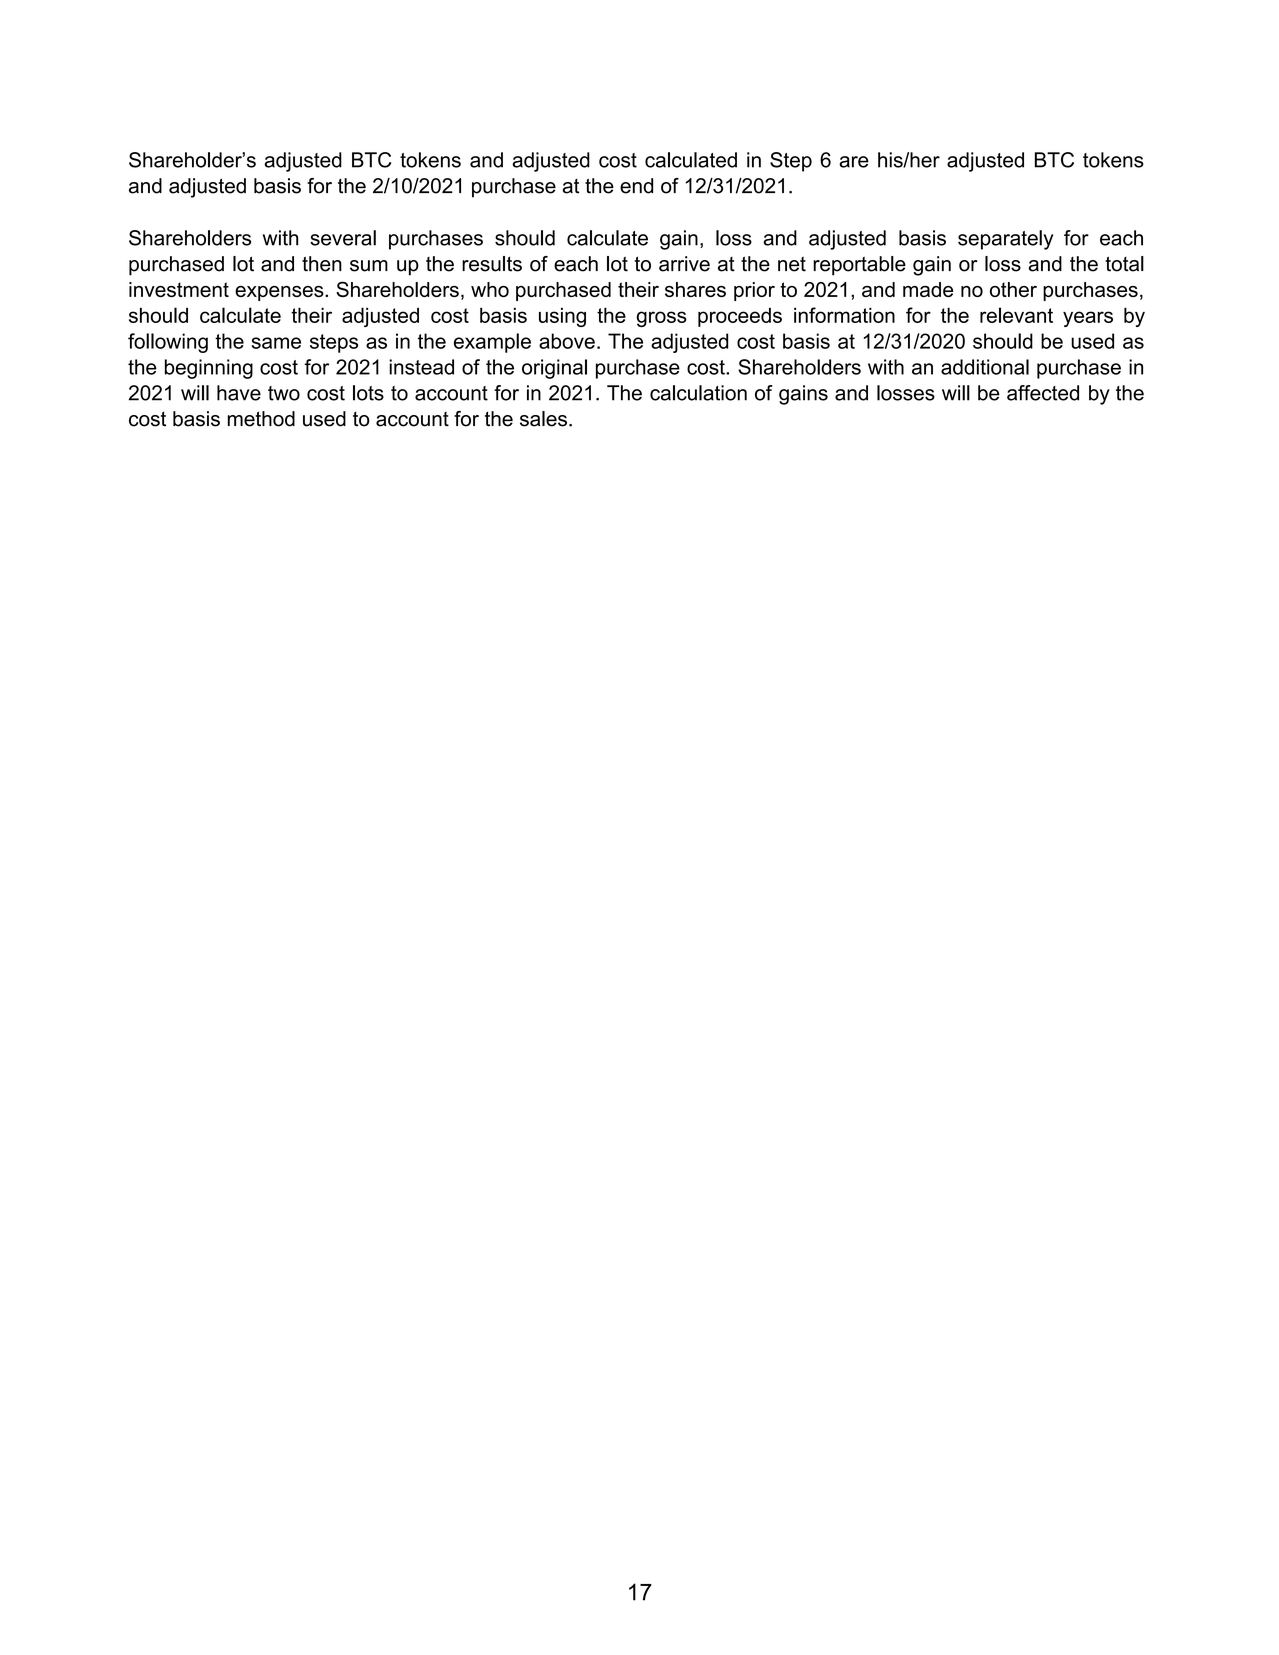 The height and width of the screenshot is (1655, 1279). Describe the element at coordinates (684, 264) in the screenshot. I see `arrive` at that location.
